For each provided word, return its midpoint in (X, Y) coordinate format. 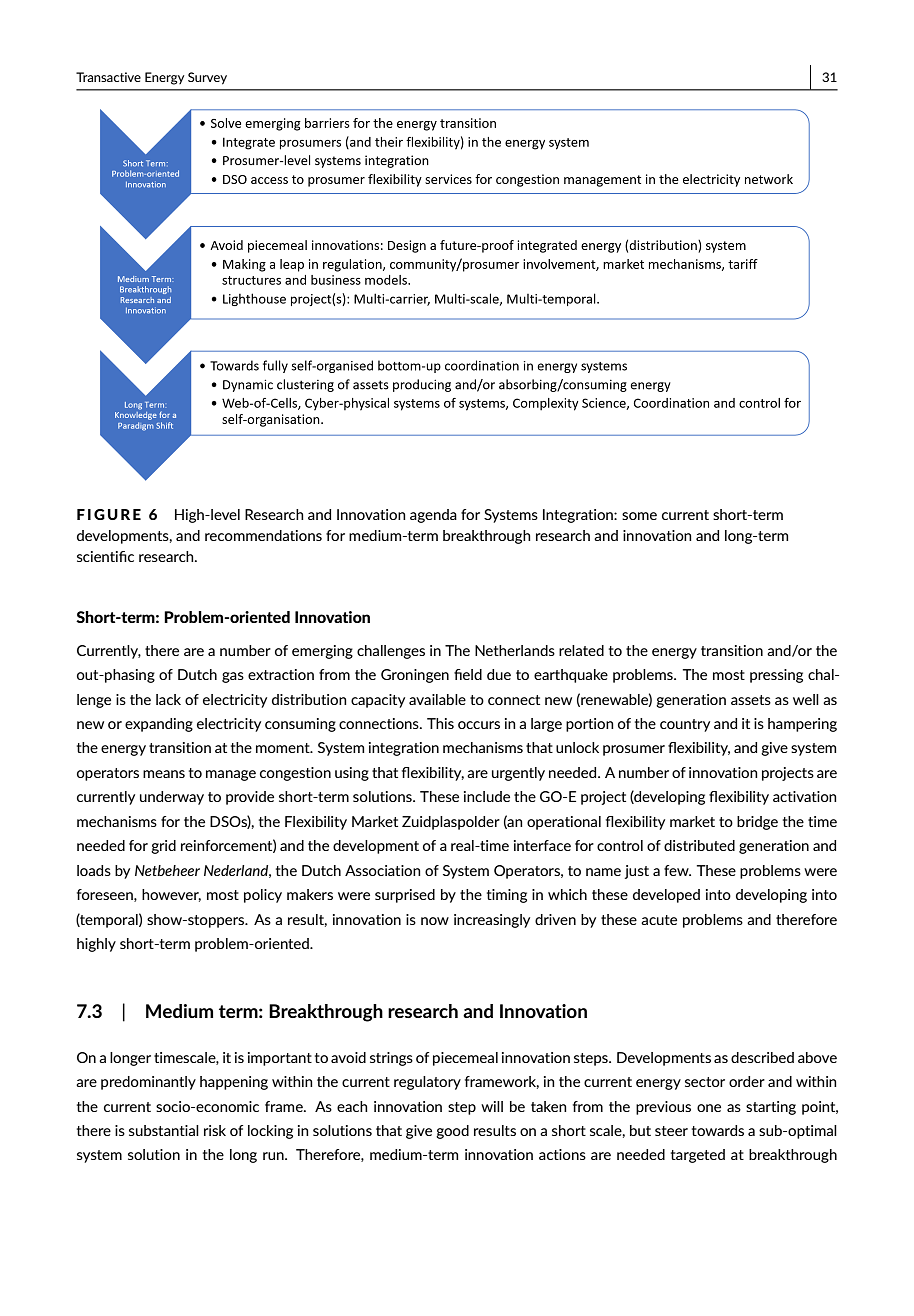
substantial (164, 1130)
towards (718, 1130)
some (639, 516)
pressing (776, 676)
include (487, 796)
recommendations (263, 535)
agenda (433, 516)
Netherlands (515, 650)
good (452, 1132)
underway (172, 798)
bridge (757, 823)
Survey (207, 78)
